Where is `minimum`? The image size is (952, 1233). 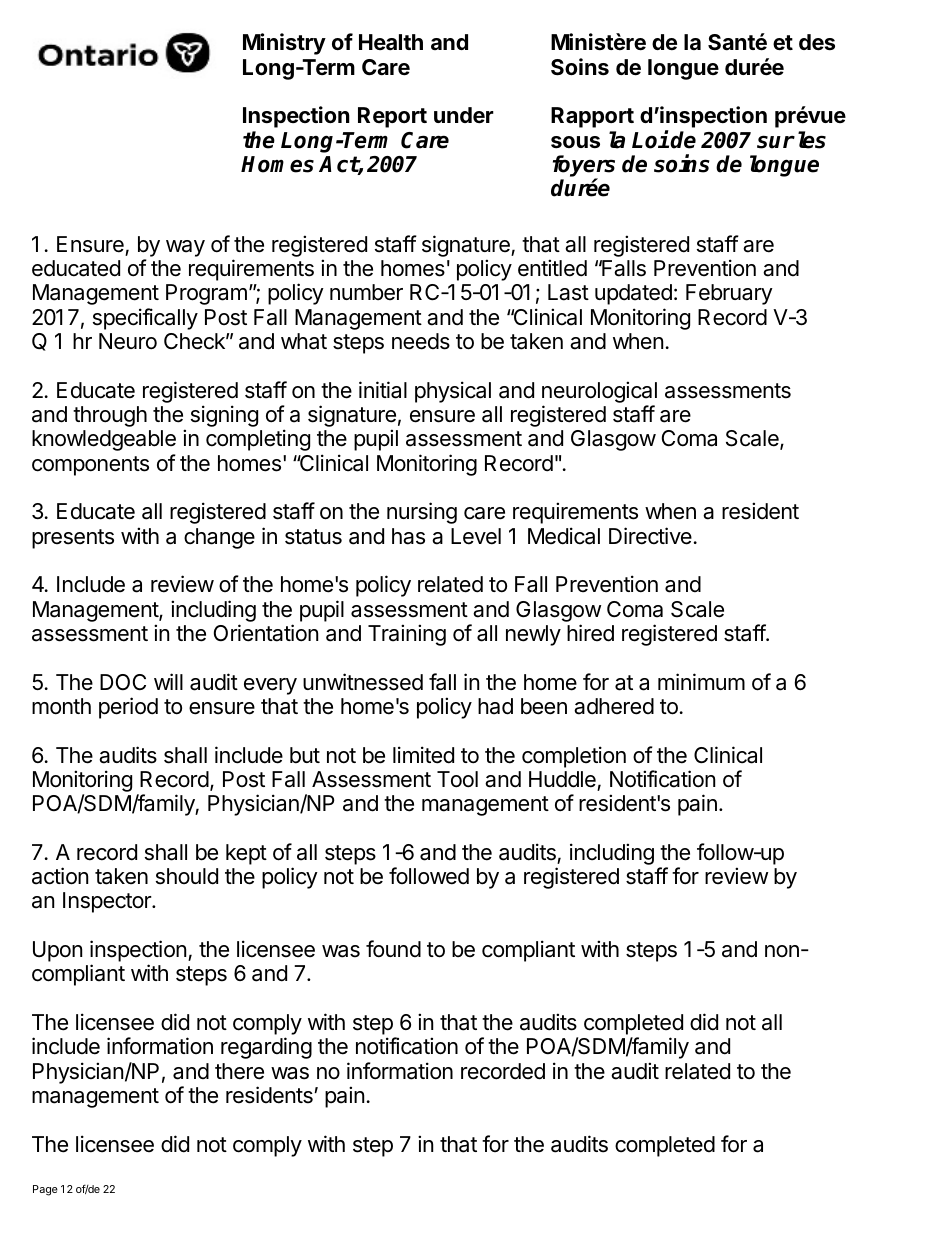
minimum is located at coordinates (701, 681).
